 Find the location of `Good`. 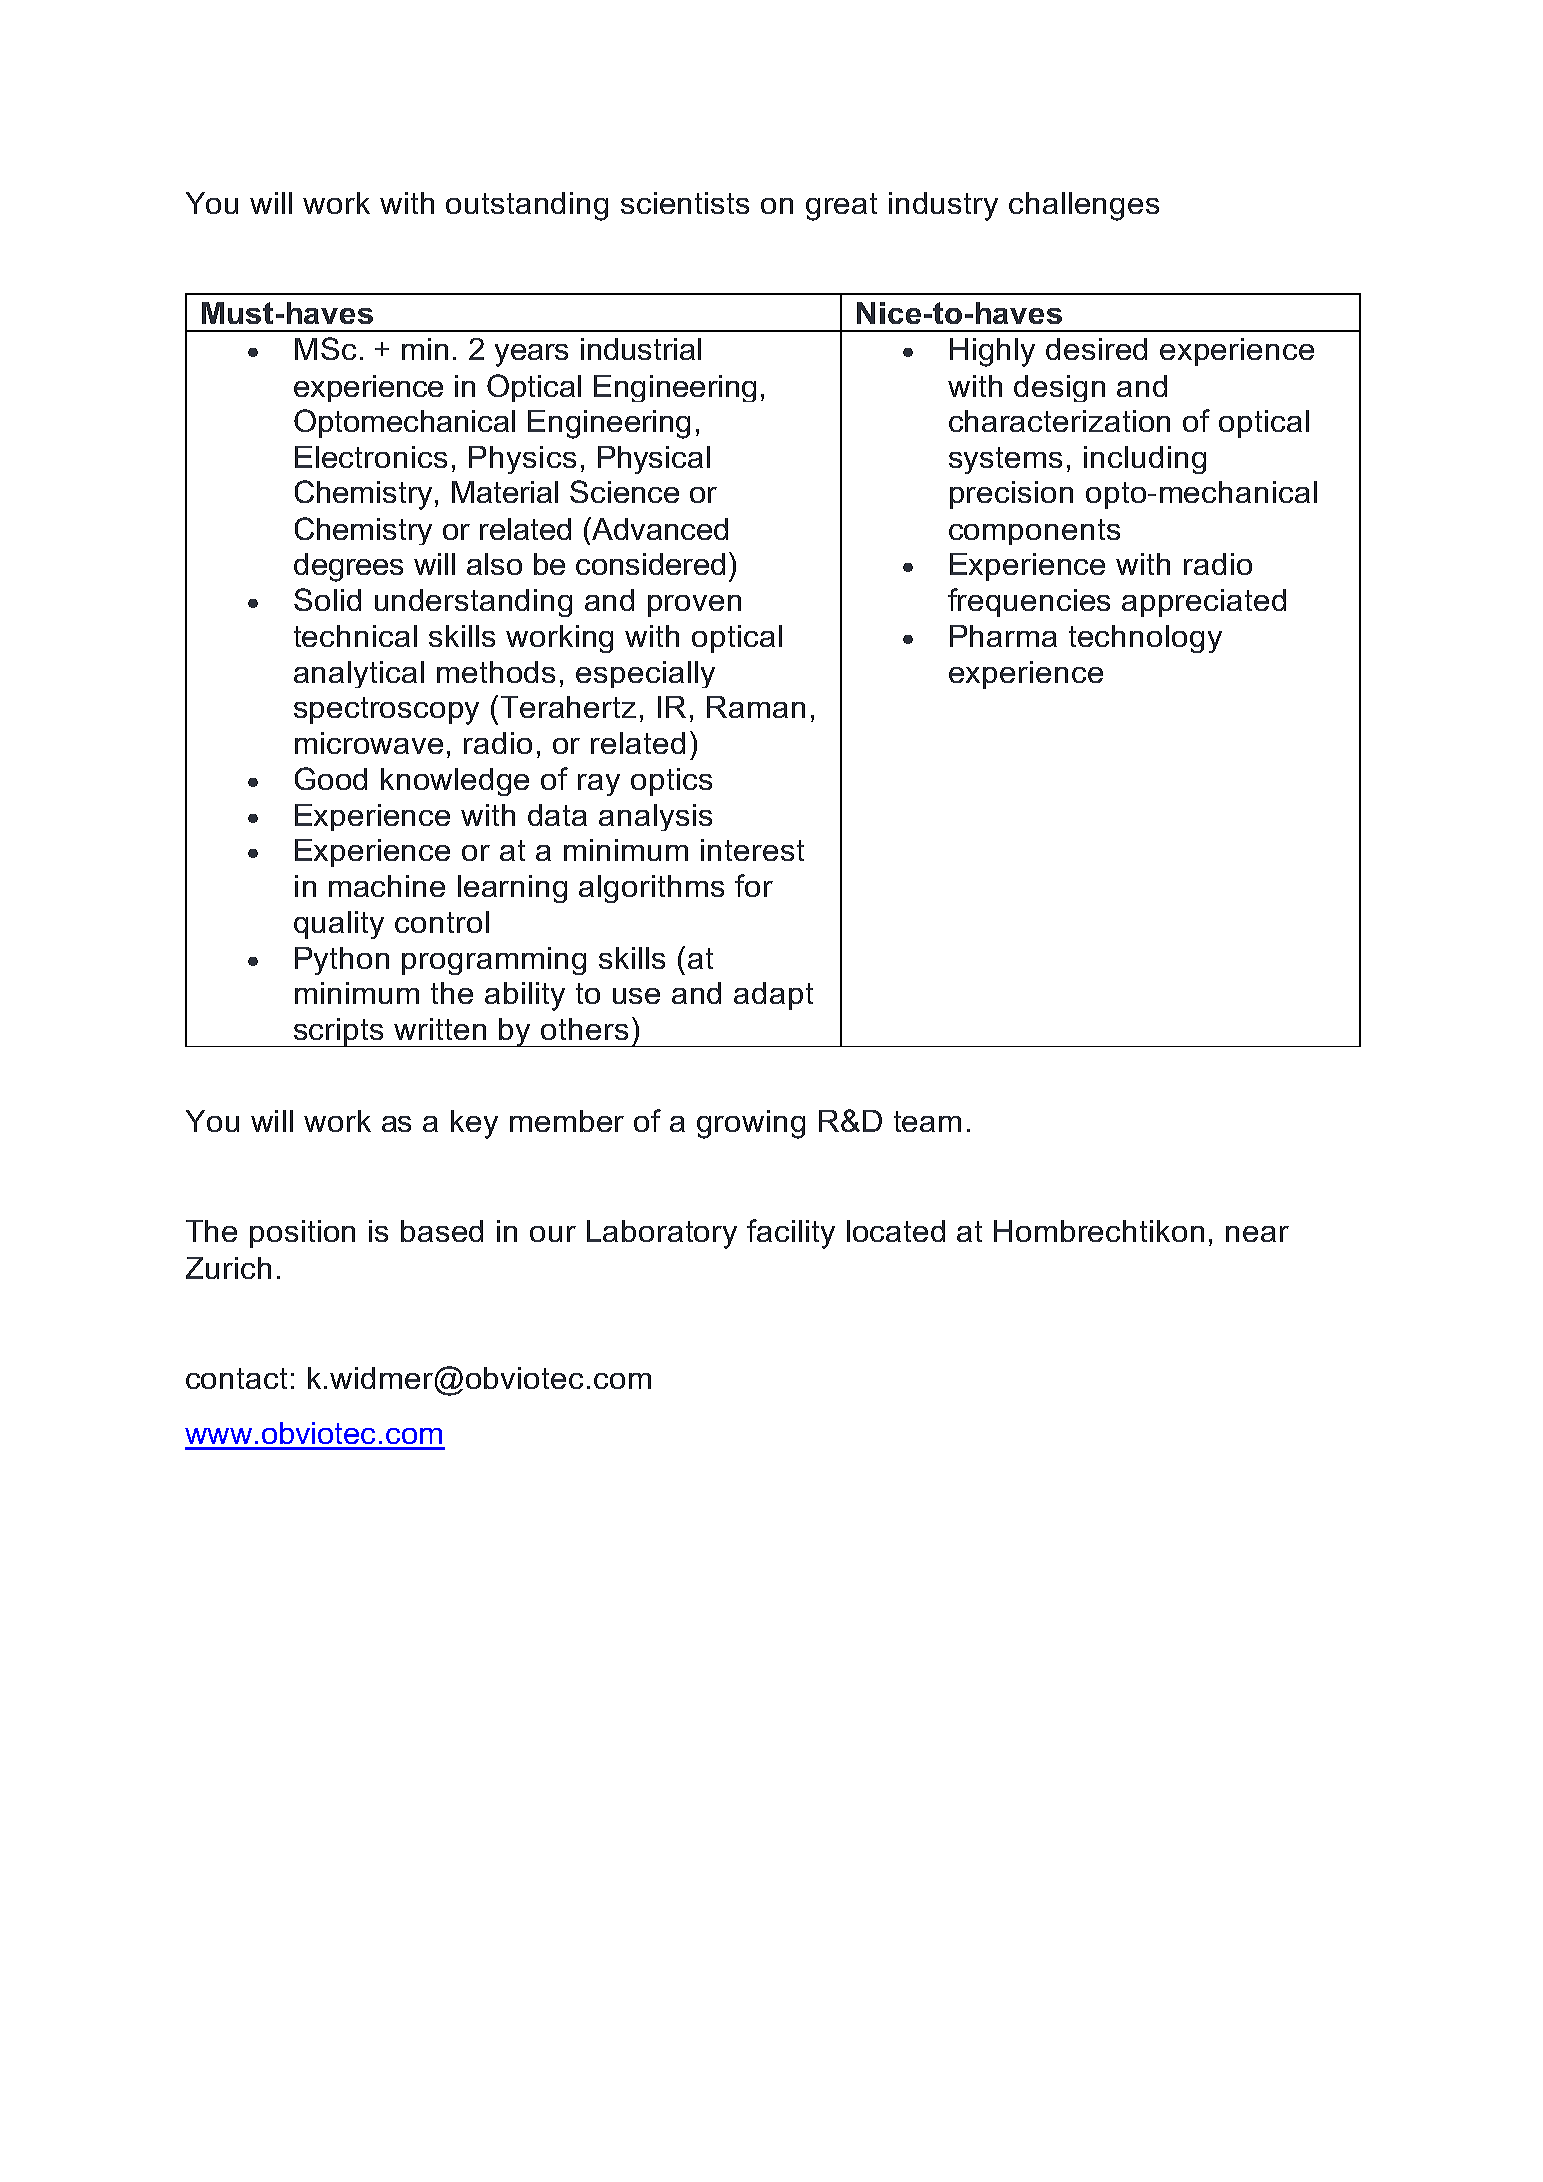

Good is located at coordinates (331, 778).
